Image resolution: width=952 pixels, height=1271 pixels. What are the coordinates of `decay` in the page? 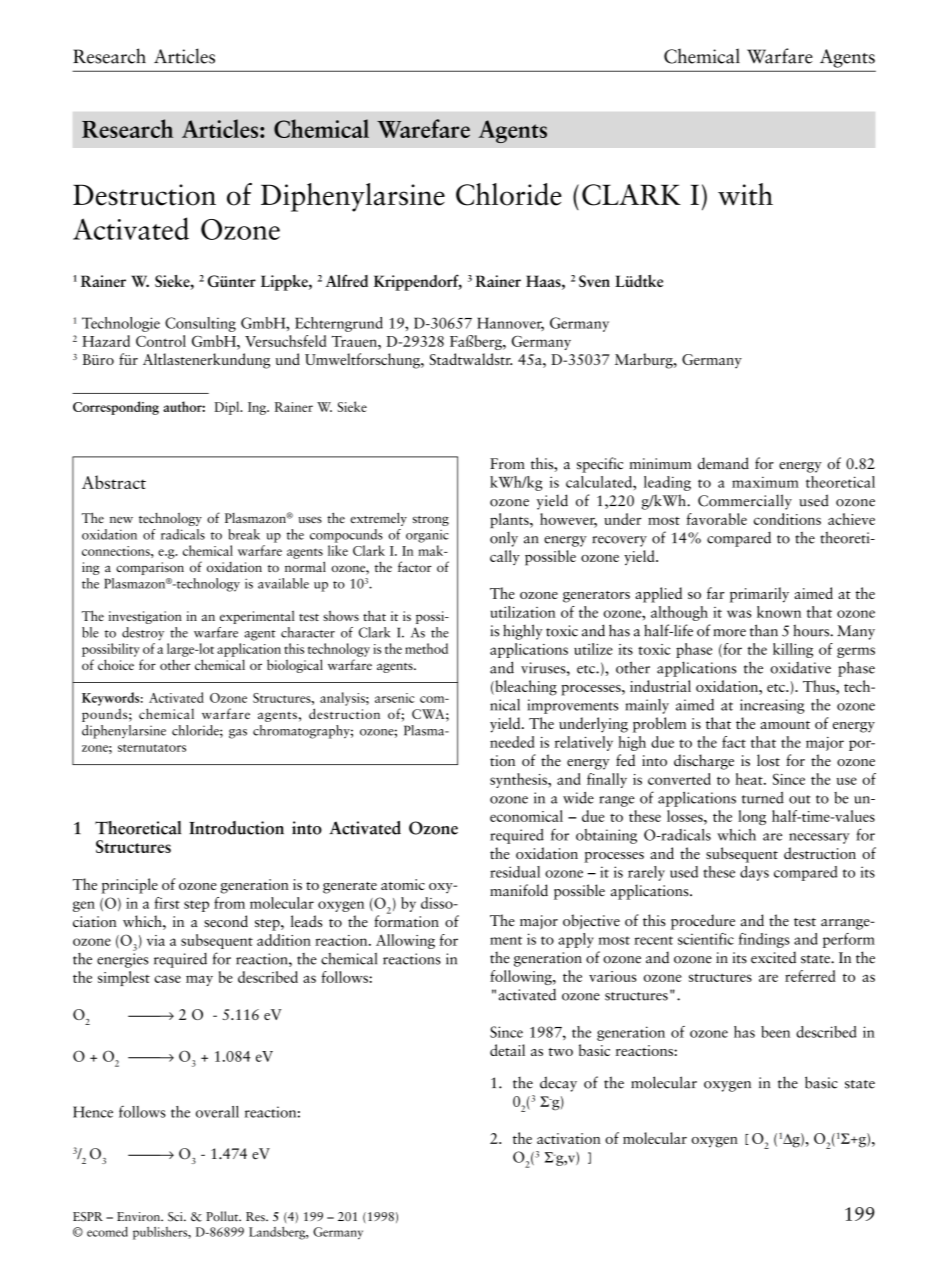 It's located at (558, 1084).
